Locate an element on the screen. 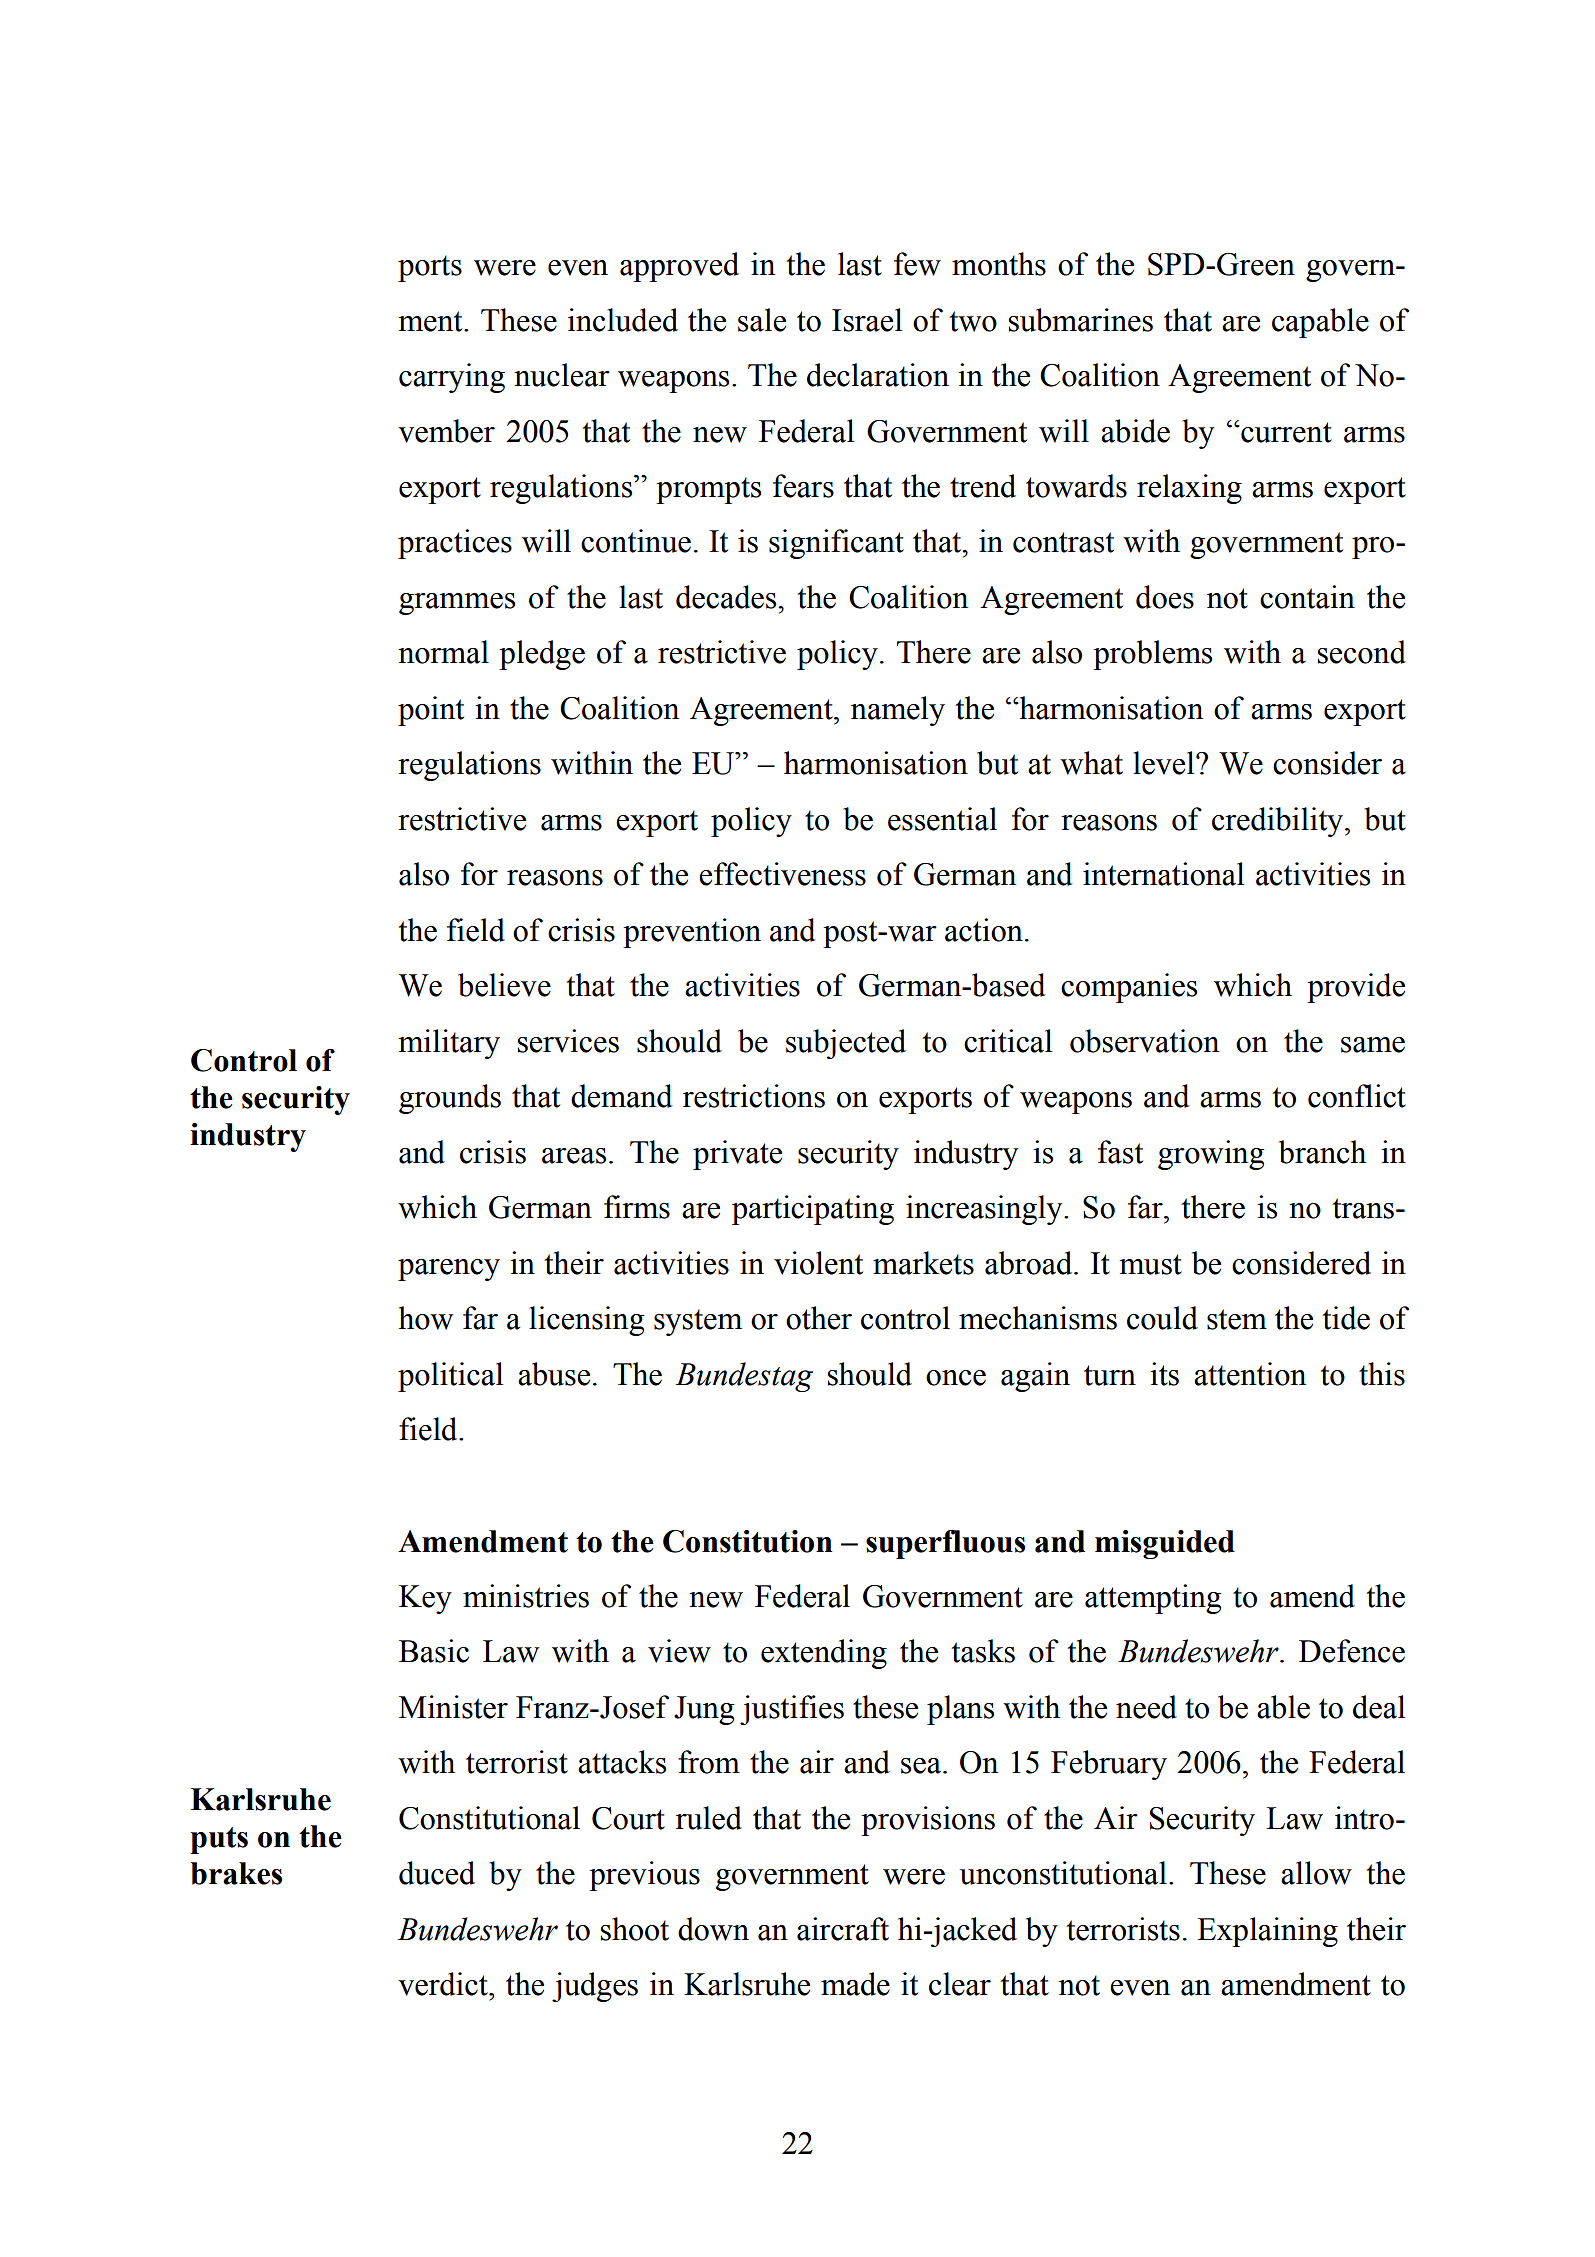 This screenshot has width=1595, height=2257. misguided is located at coordinates (1165, 1544).
